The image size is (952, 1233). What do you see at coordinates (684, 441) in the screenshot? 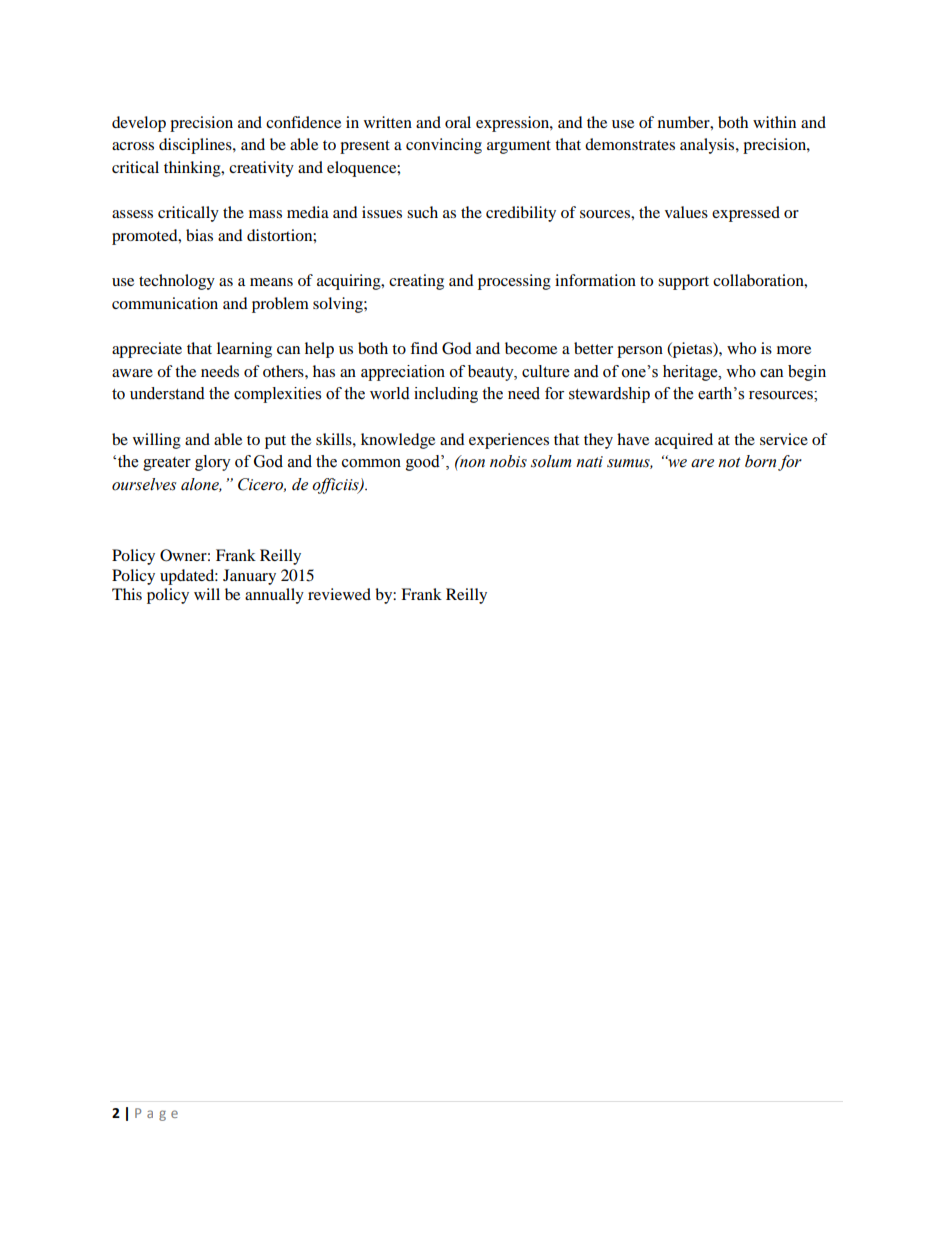
I see `acquired` at bounding box center [684, 441].
